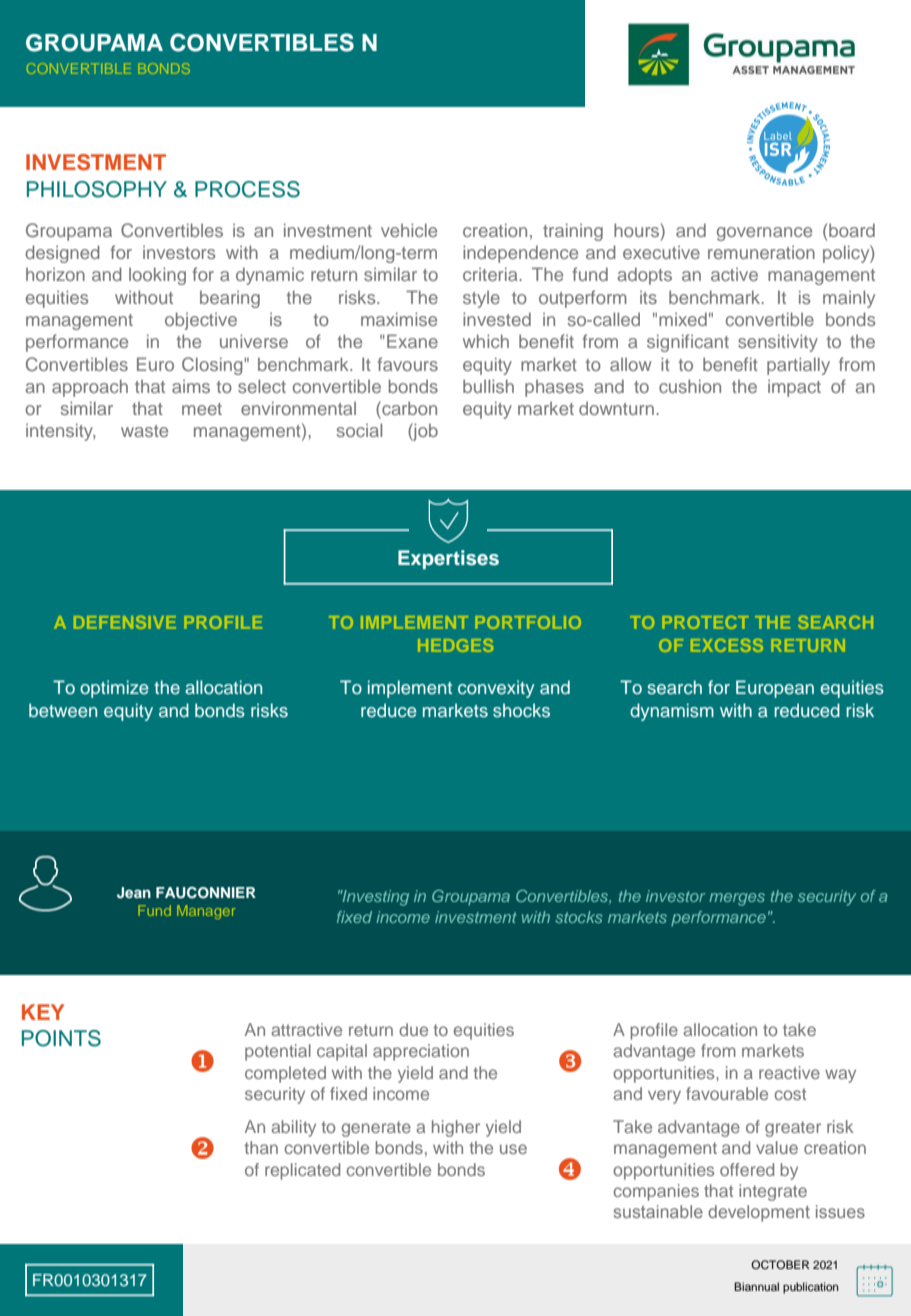  I want to click on use, so click(513, 1149).
